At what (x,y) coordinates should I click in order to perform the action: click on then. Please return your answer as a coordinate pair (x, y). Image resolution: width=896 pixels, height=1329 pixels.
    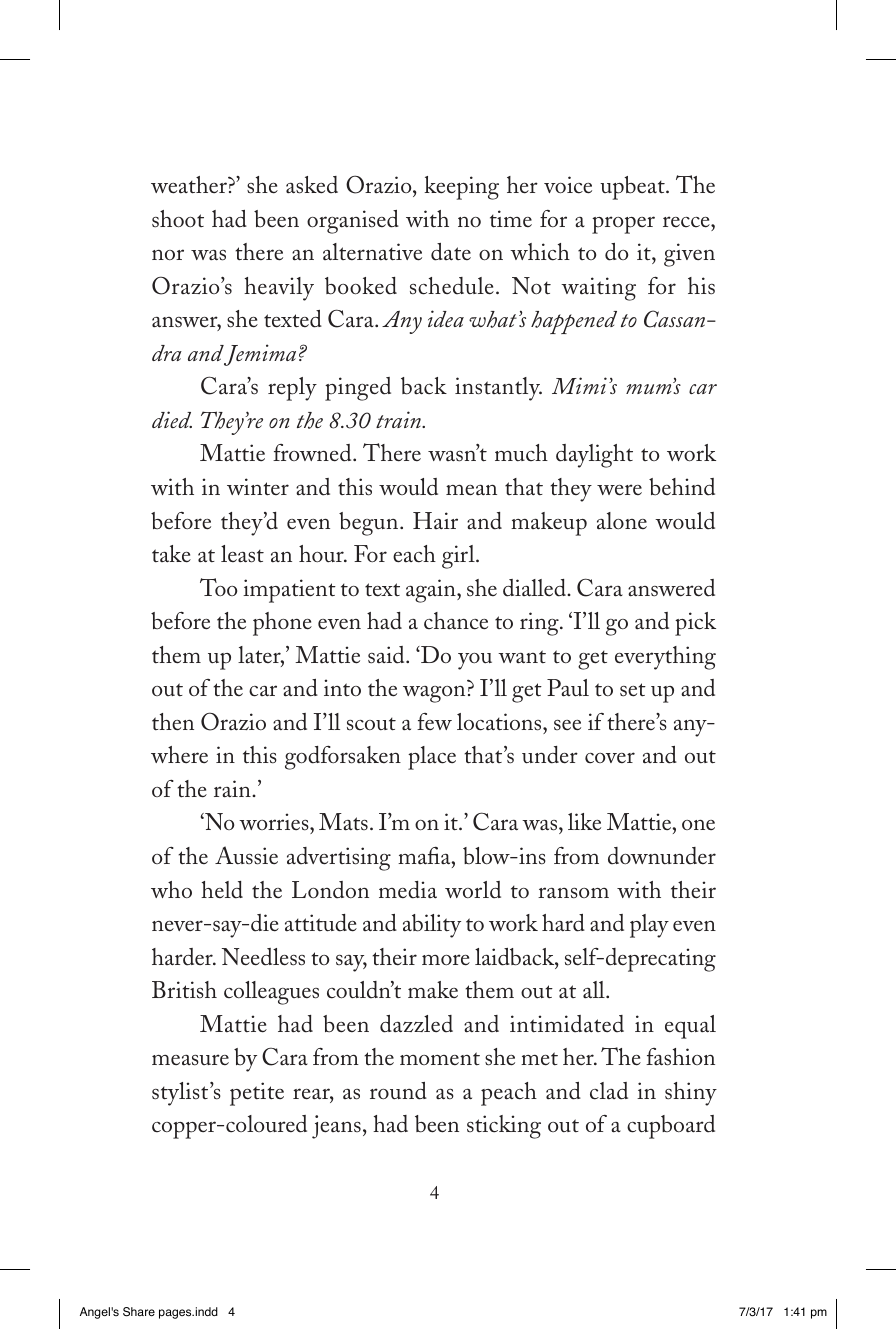
    Looking at the image, I should click on (173, 722).
